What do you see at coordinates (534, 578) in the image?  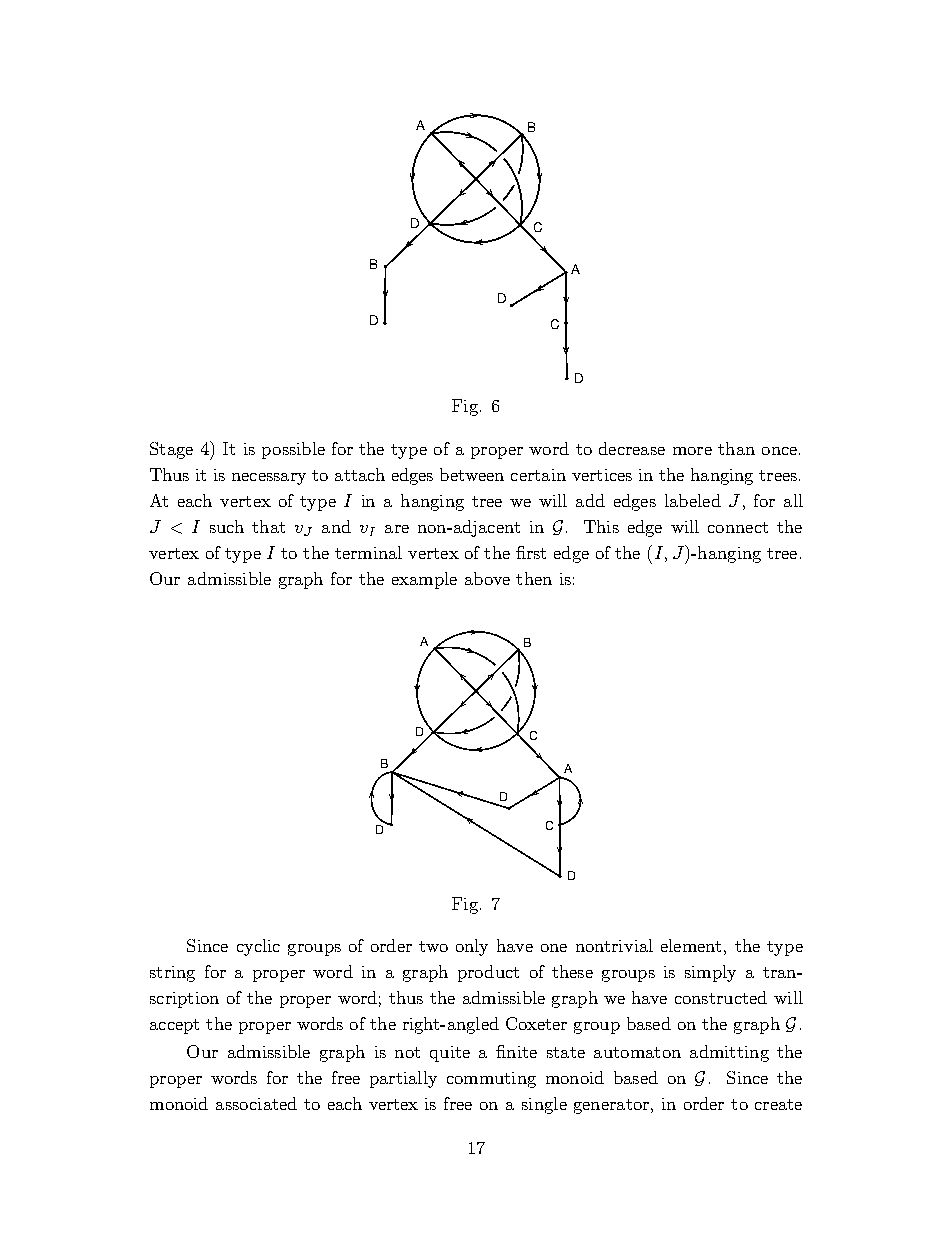 I see `then` at bounding box center [534, 578].
